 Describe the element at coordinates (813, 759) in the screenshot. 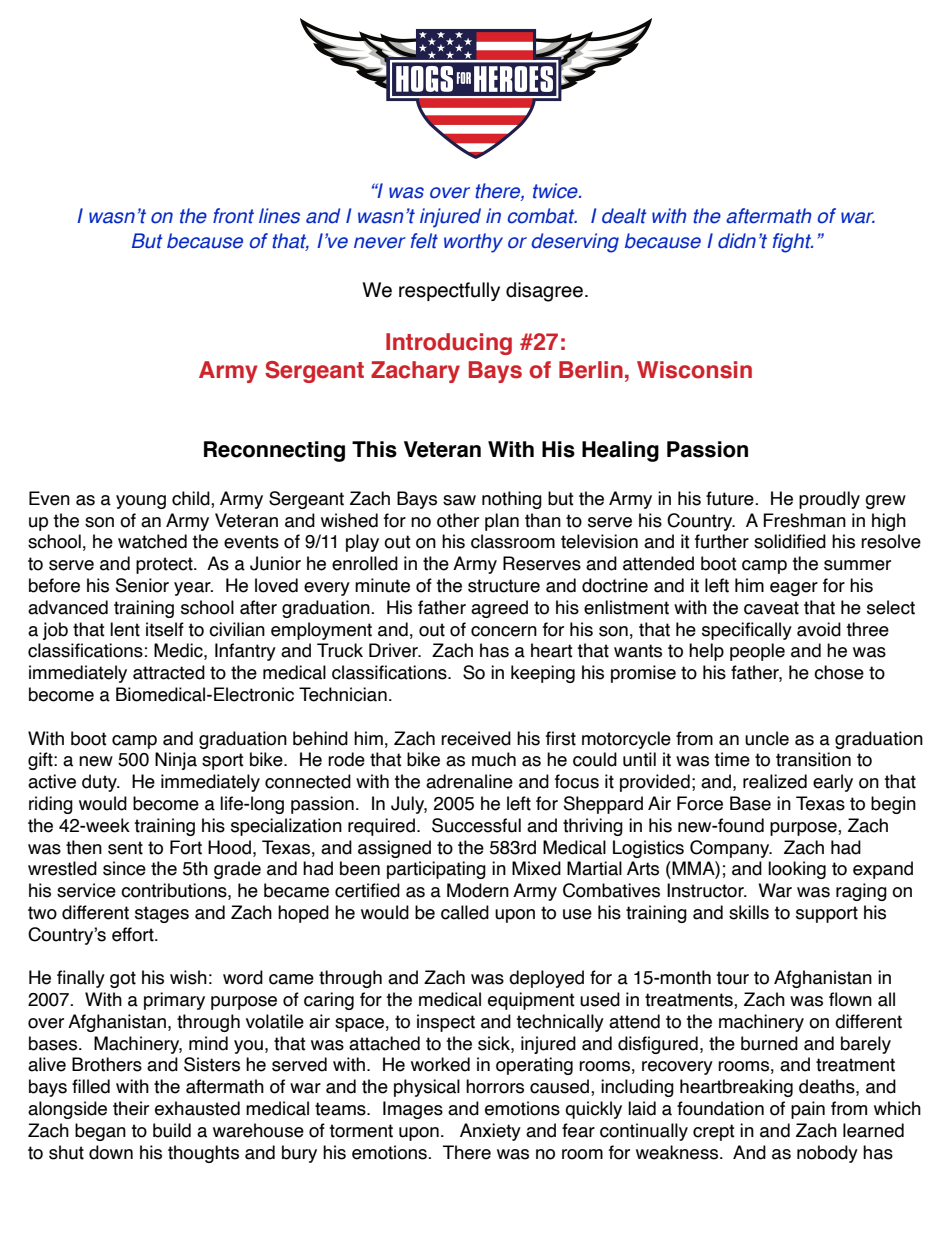

I see `transition` at that location.
